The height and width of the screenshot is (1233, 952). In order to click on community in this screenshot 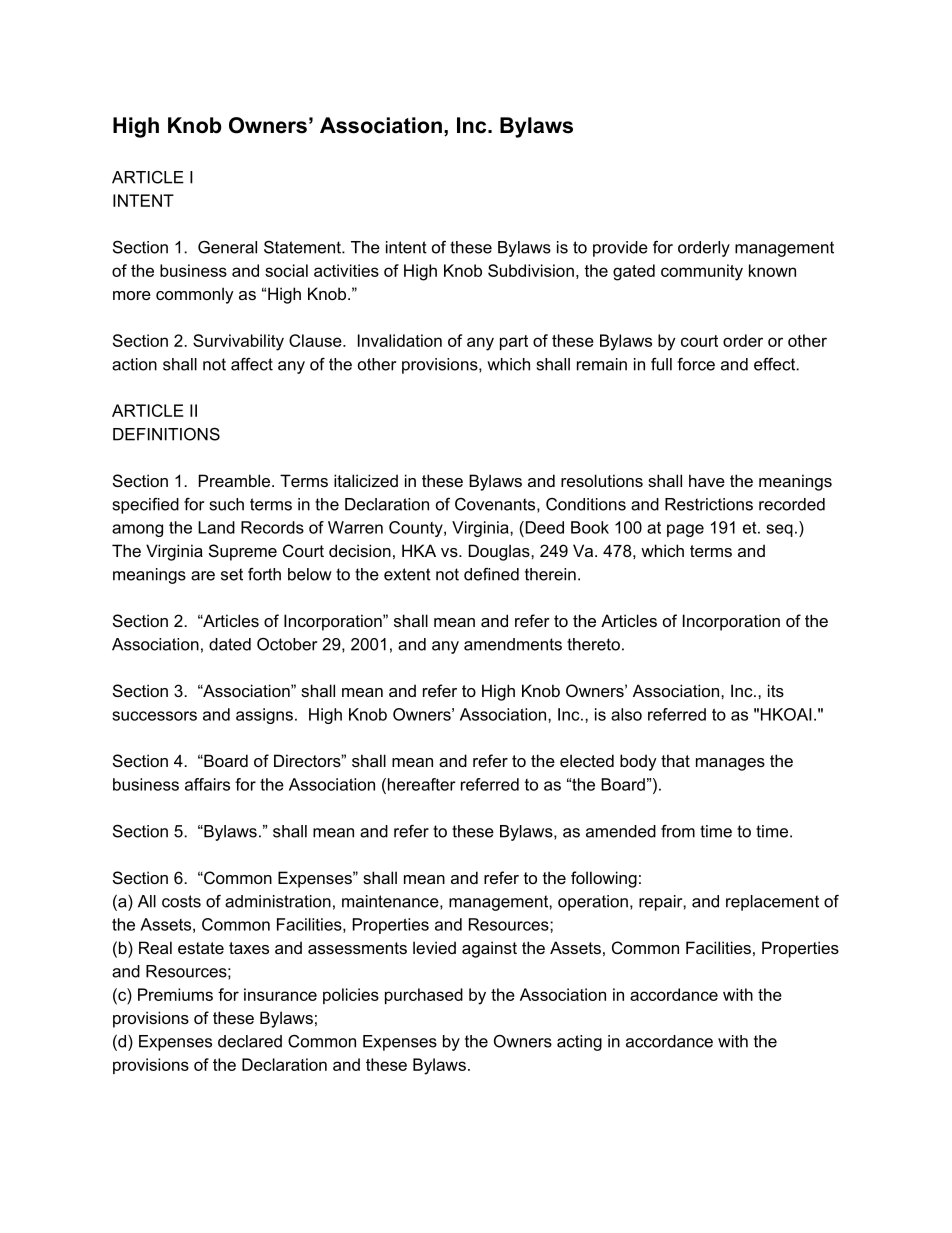, I will do `click(702, 272)`.
